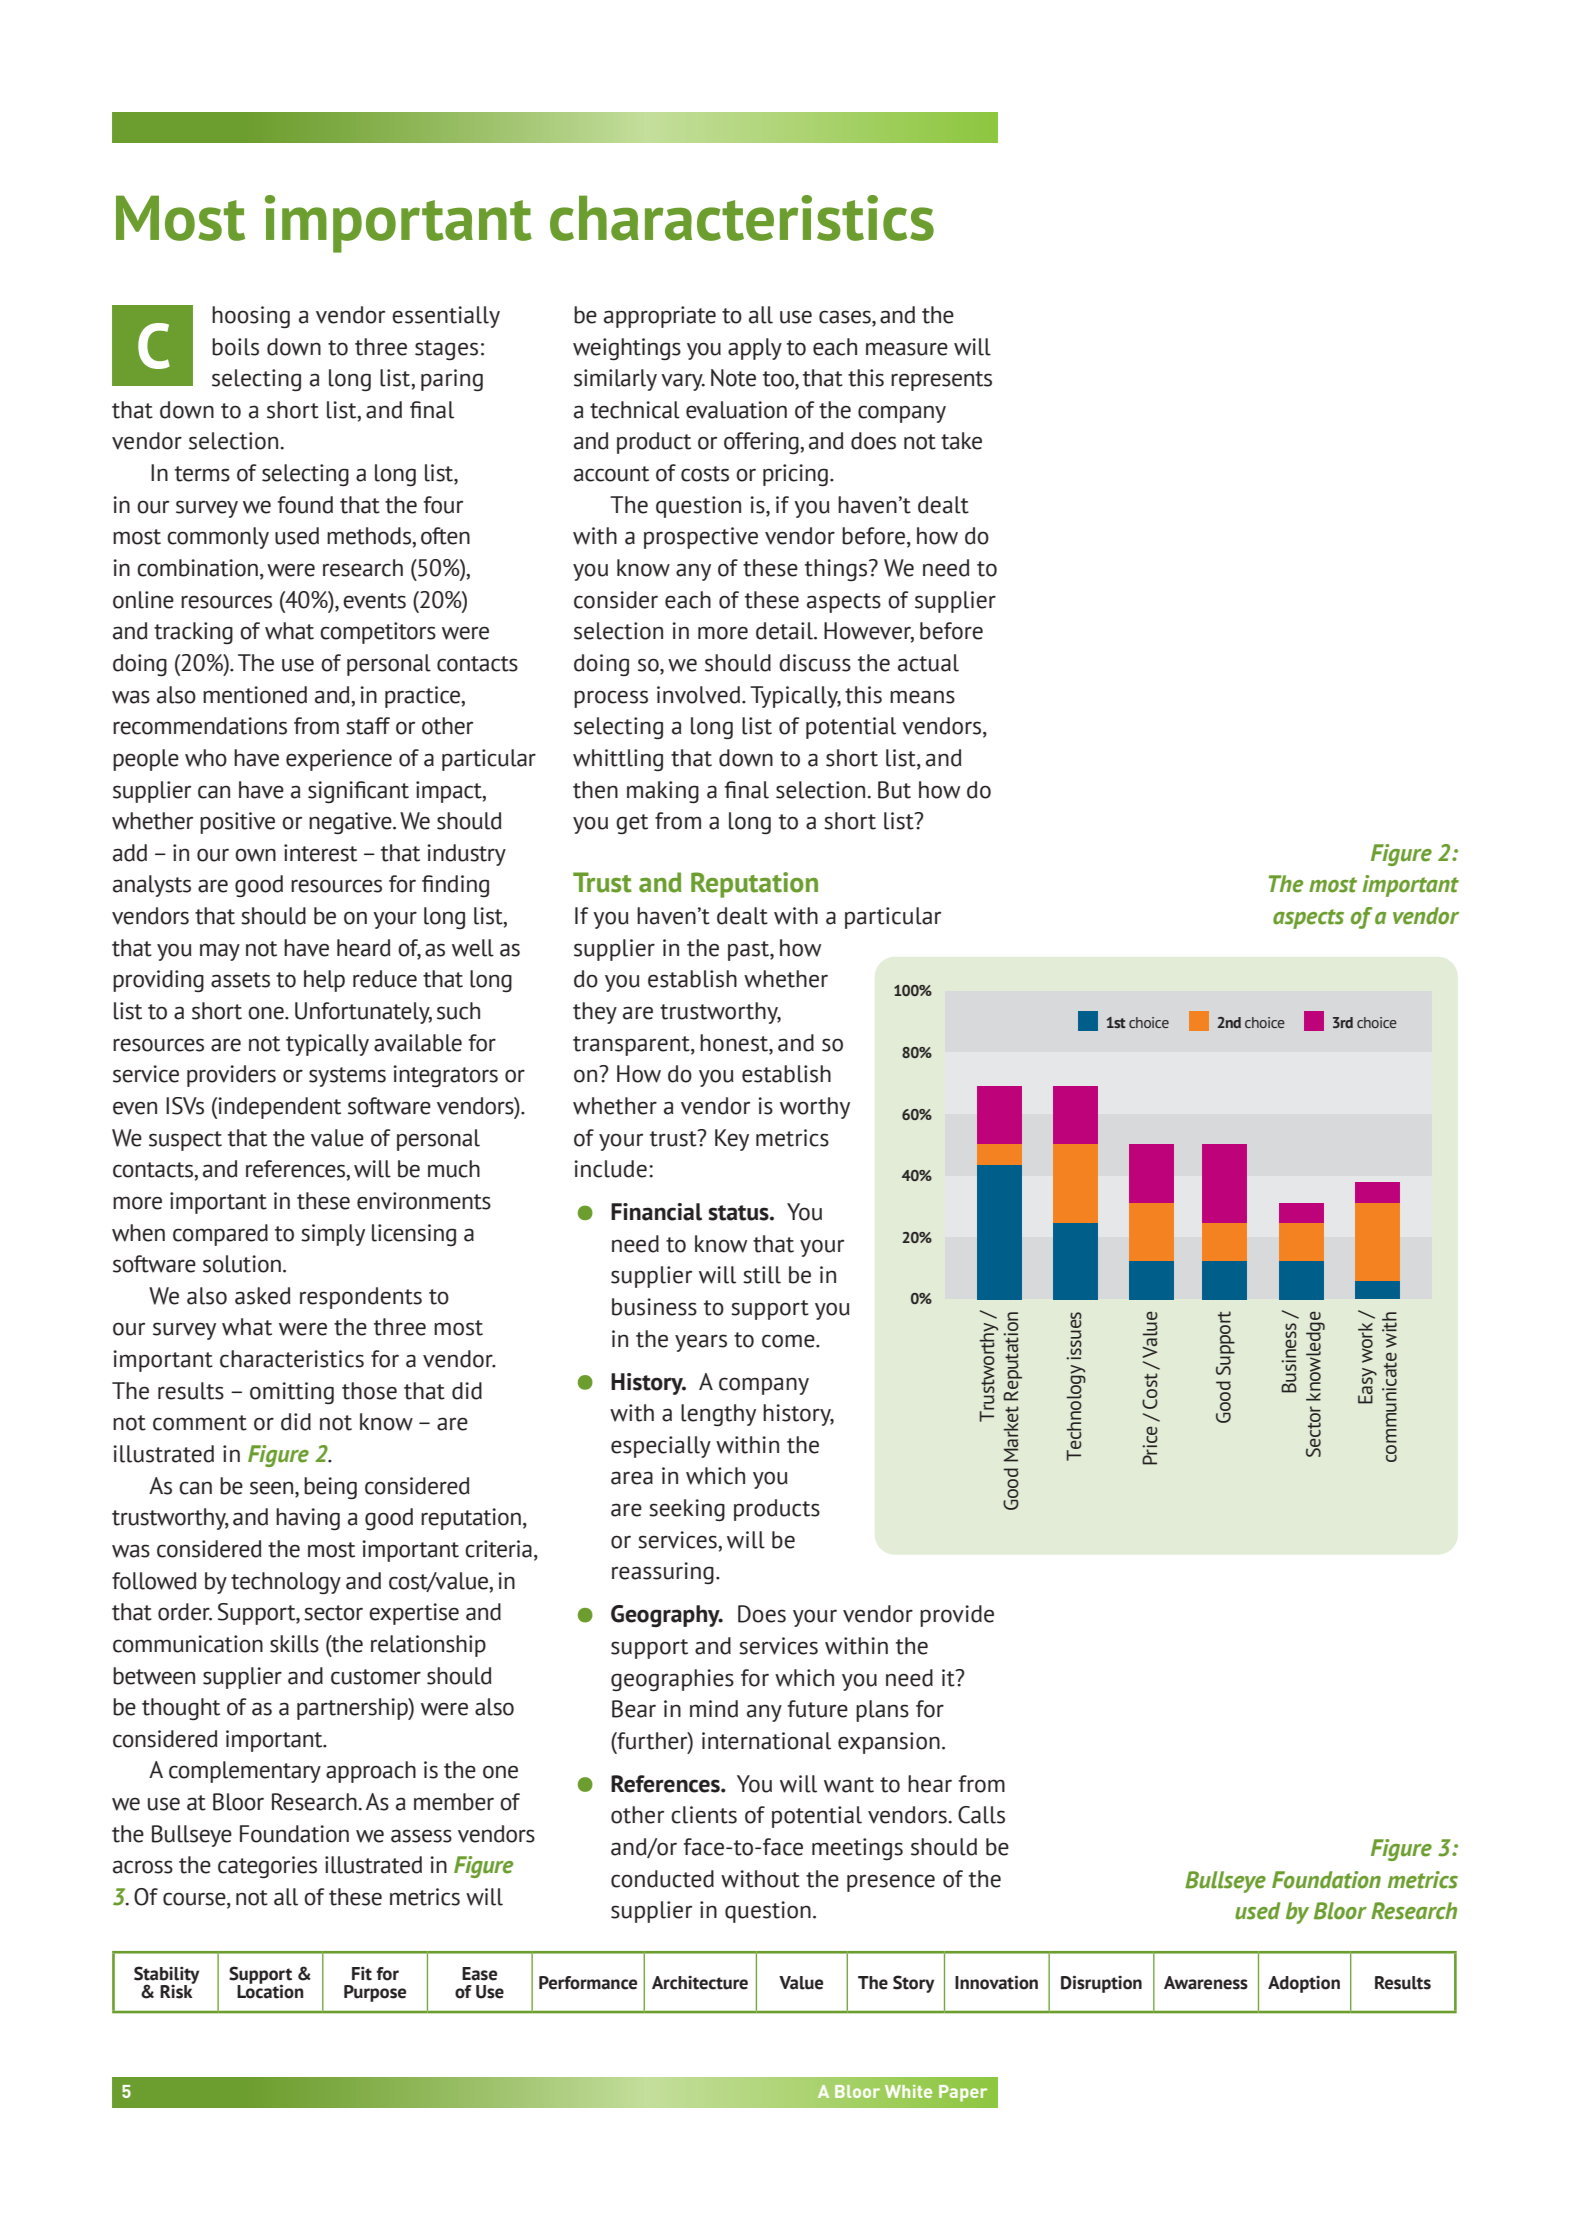 The height and width of the document is (2220, 1570). What do you see at coordinates (733, 378) in the document?
I see `Note` at bounding box center [733, 378].
